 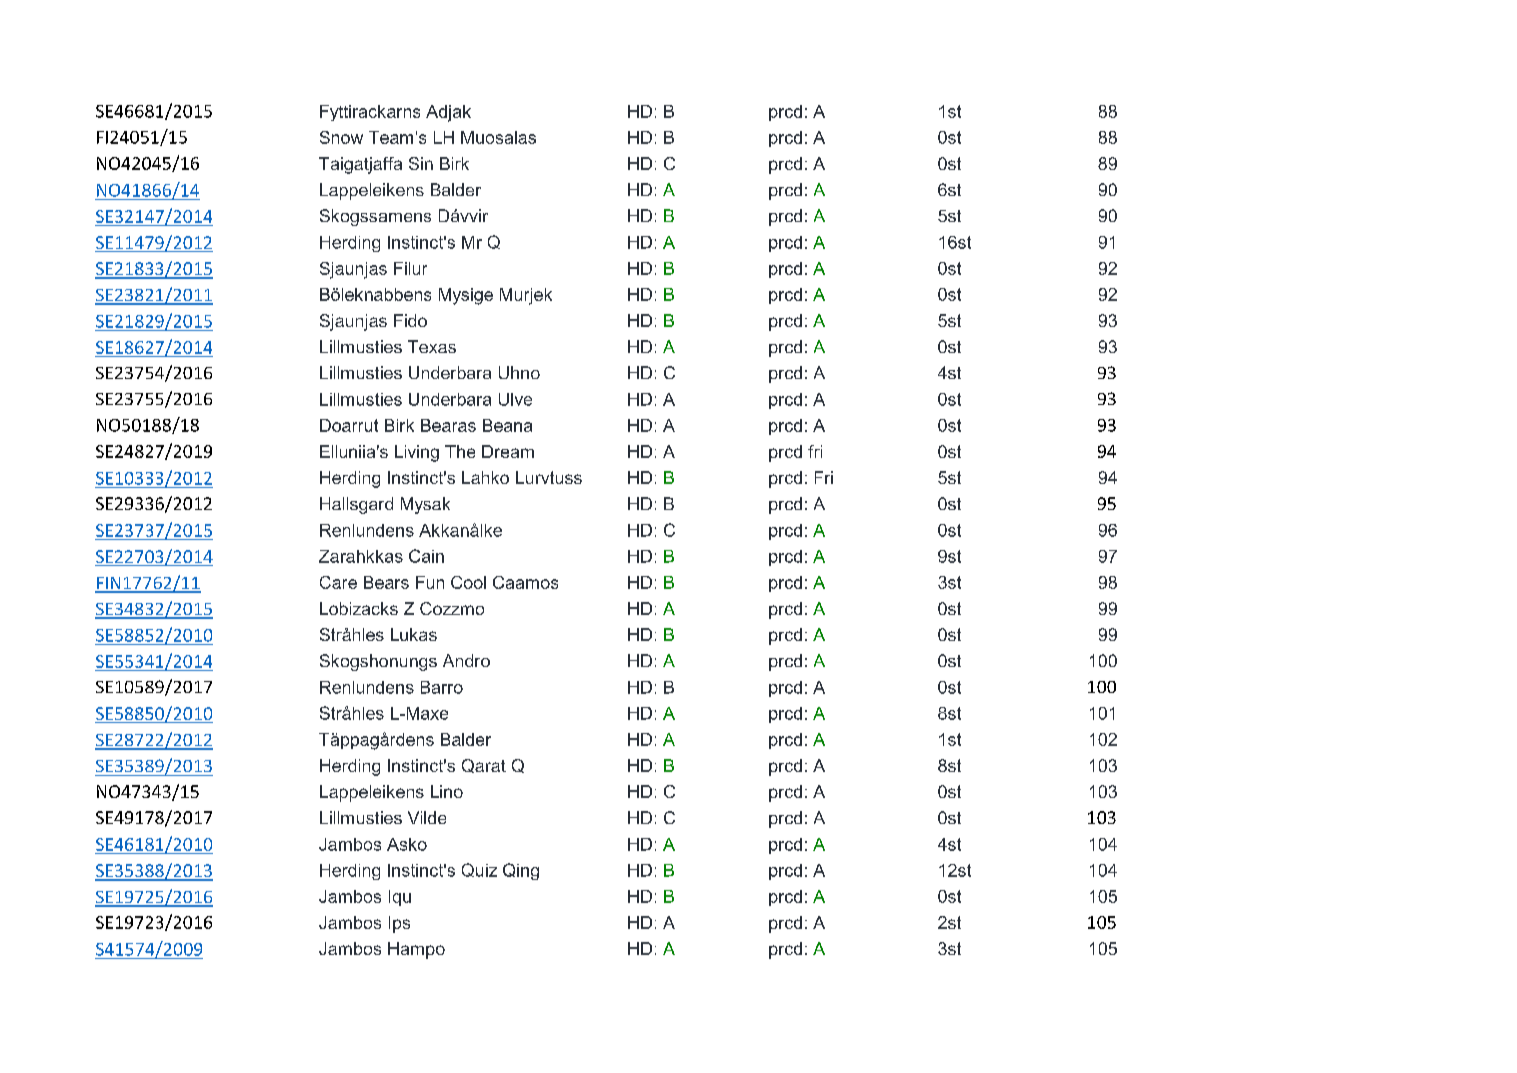 What do you see at coordinates (432, 346) in the image?
I see `Texas` at bounding box center [432, 346].
